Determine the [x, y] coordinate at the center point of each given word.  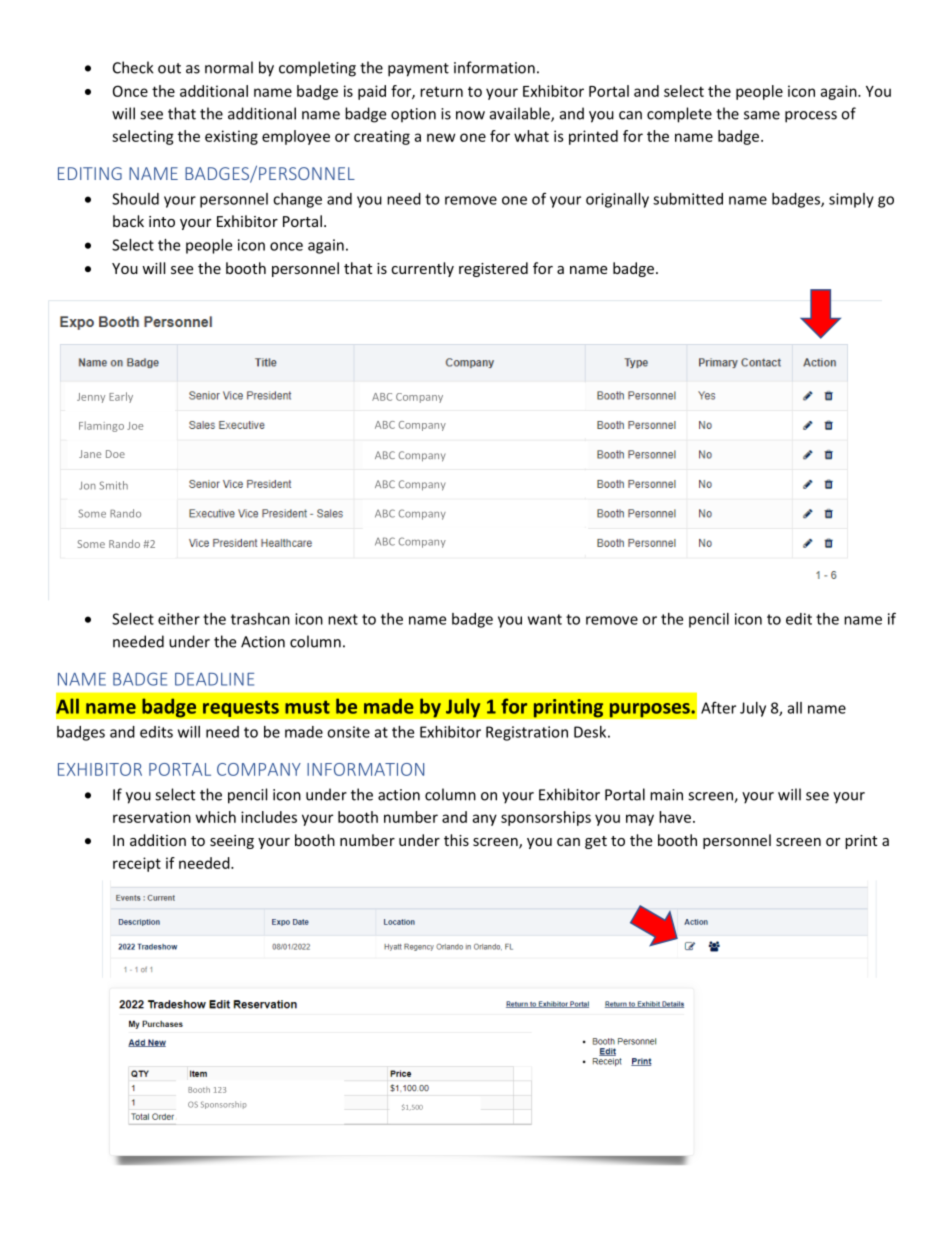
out [169, 68]
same [762, 115]
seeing [232, 842]
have [675, 817]
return [441, 91]
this [456, 840]
